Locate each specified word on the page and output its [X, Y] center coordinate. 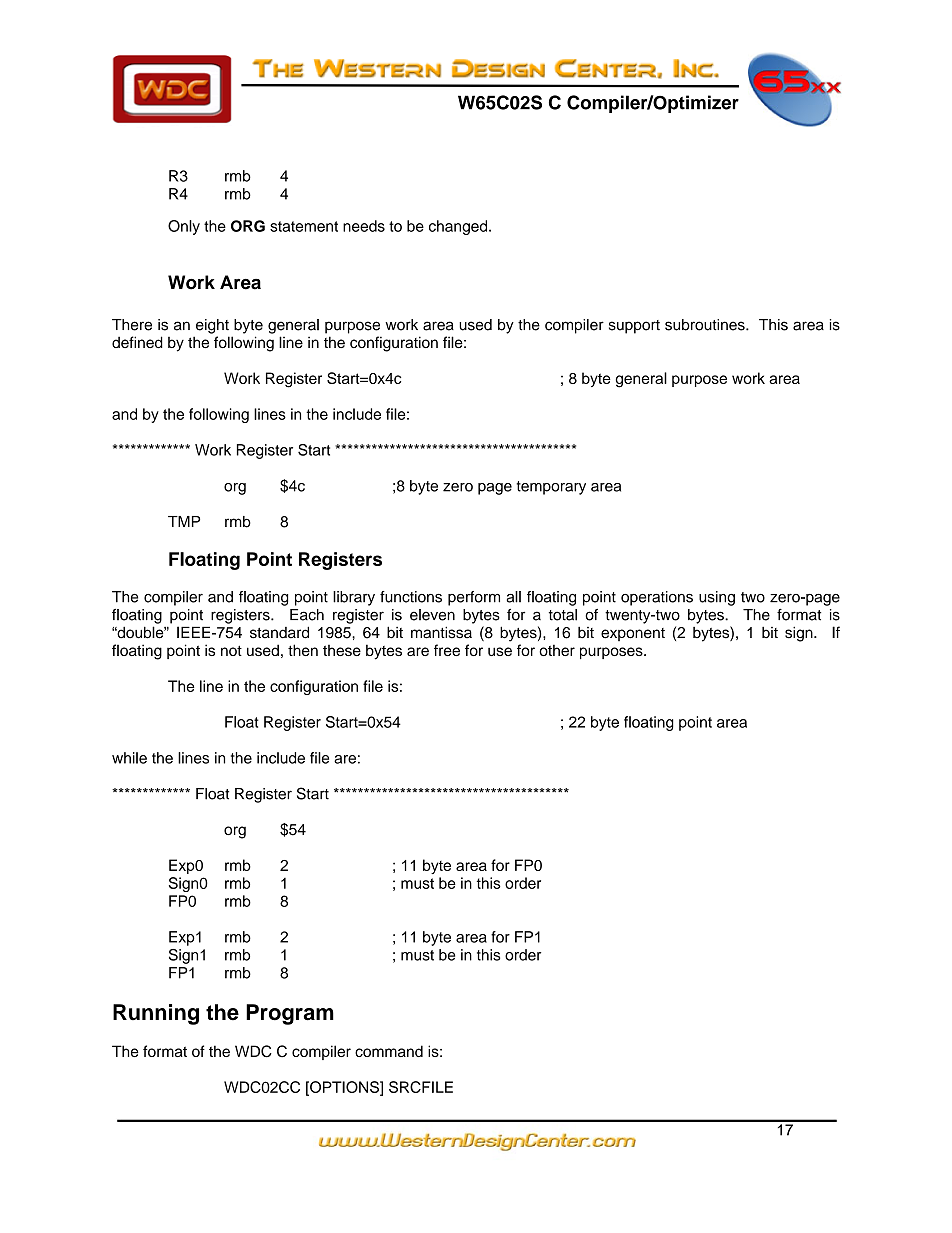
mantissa [441, 632]
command [389, 1051]
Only [184, 227]
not [231, 650]
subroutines [706, 325]
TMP [184, 521]
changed [459, 227]
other [557, 650]
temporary [551, 488]
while [129, 758]
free [447, 650]
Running [156, 1014]
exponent [633, 634]
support [634, 327]
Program [290, 1014]
